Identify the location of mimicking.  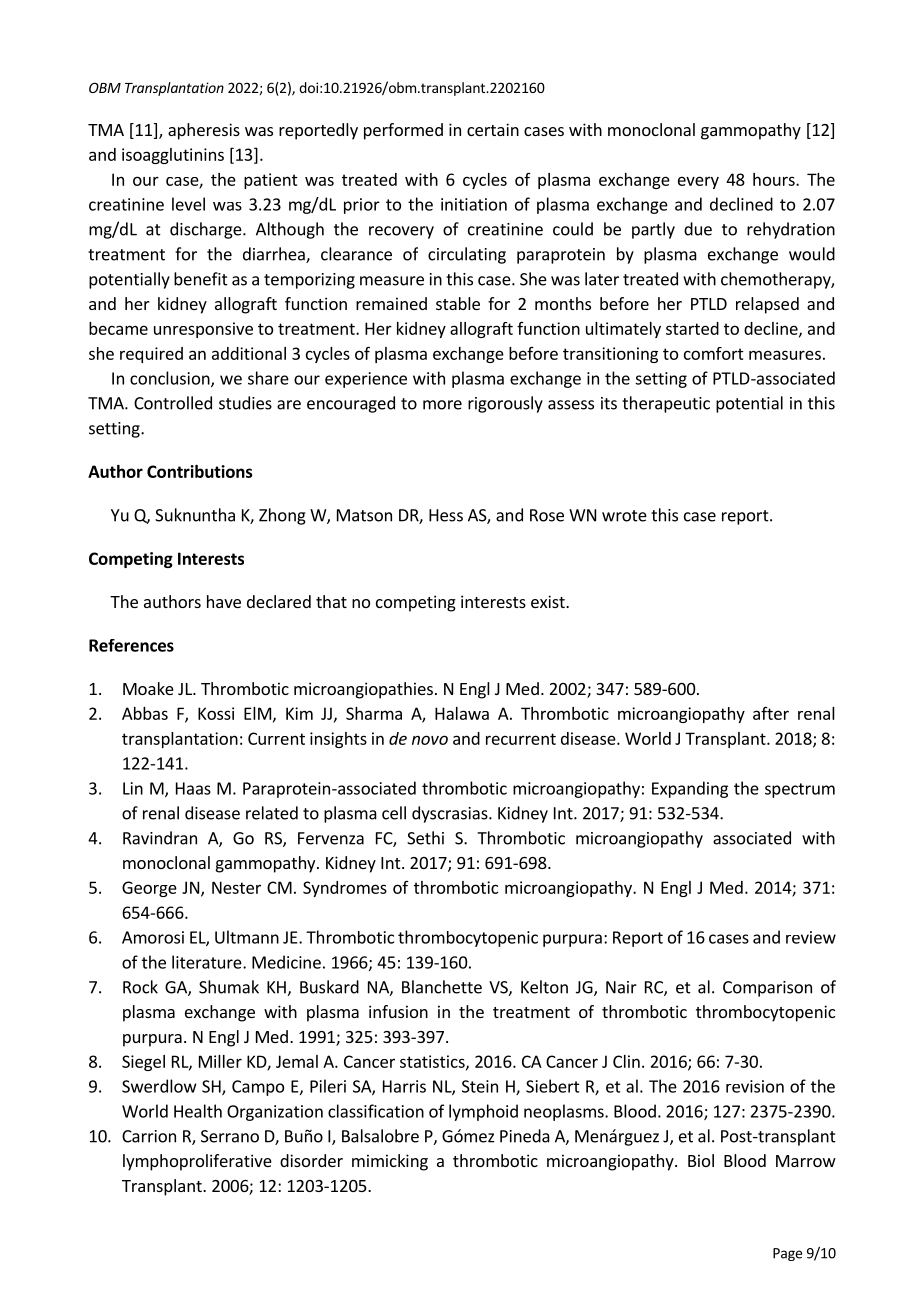
(390, 1162).
